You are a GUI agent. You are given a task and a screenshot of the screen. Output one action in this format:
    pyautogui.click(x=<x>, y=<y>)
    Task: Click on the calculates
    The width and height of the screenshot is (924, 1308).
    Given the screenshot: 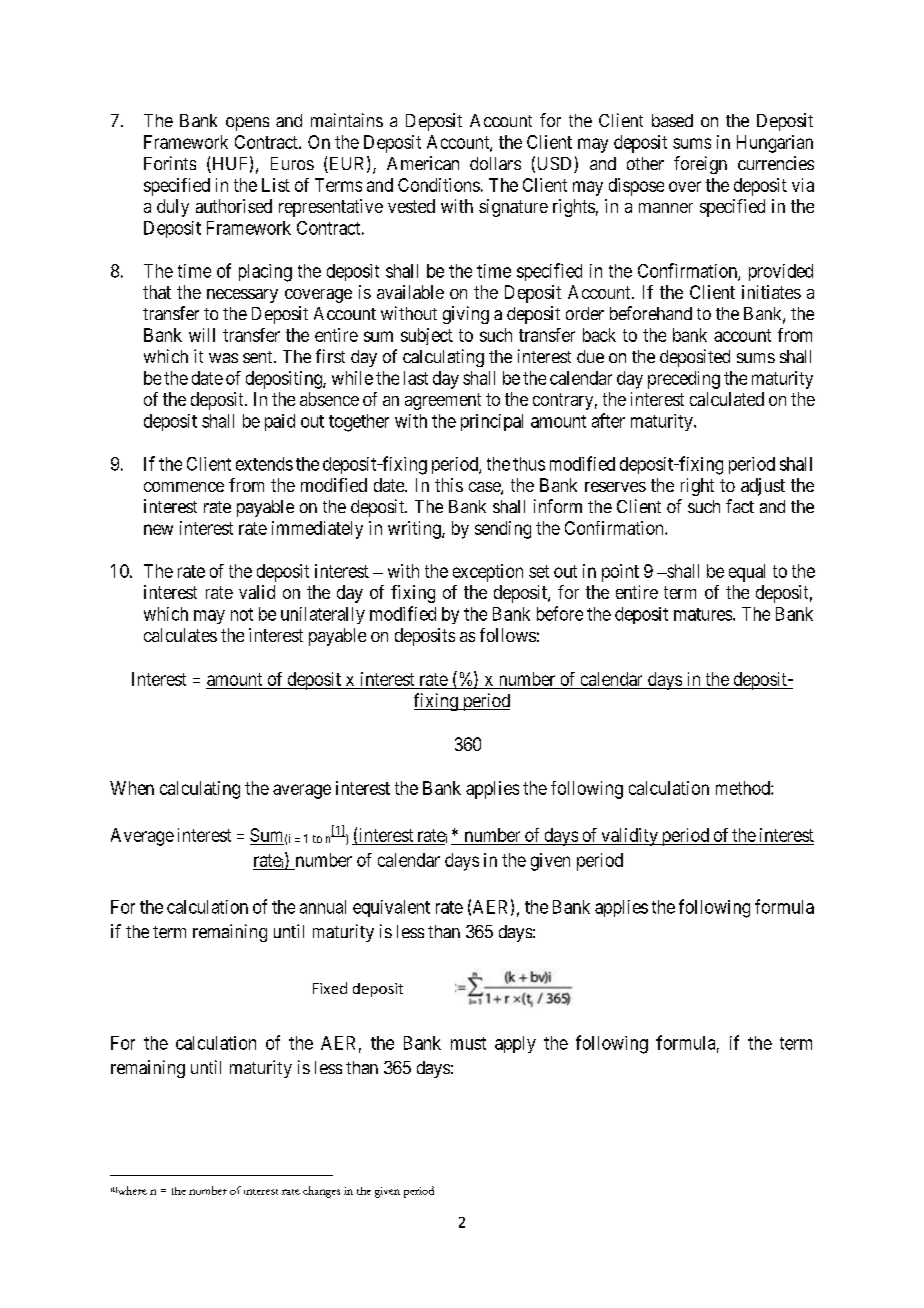 What is the action you would take?
    pyautogui.click(x=180, y=635)
